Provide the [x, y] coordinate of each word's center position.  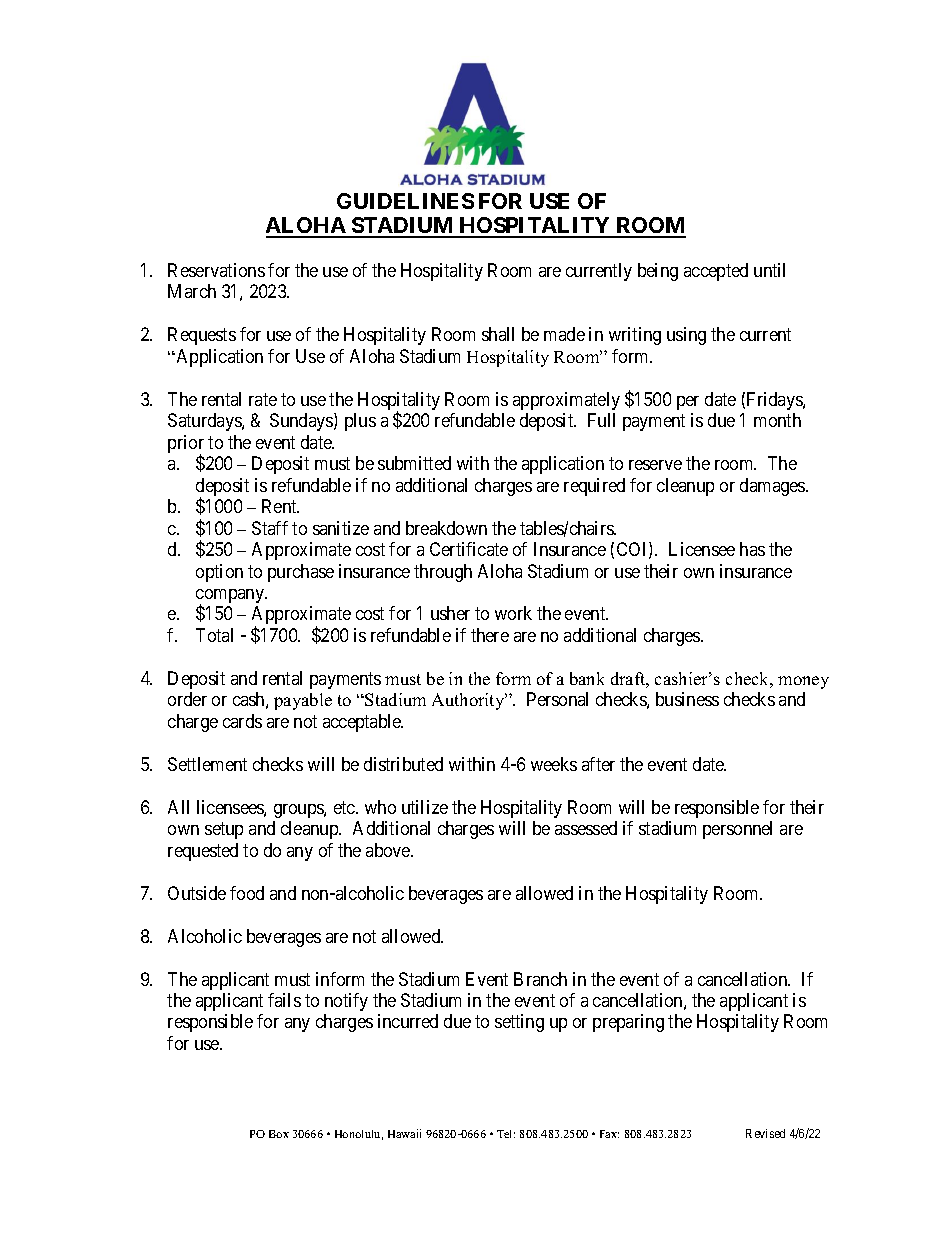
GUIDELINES [405, 201]
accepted [716, 272]
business [687, 699]
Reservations [216, 270]
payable [303, 701]
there [490, 635]
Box [279, 1134]
